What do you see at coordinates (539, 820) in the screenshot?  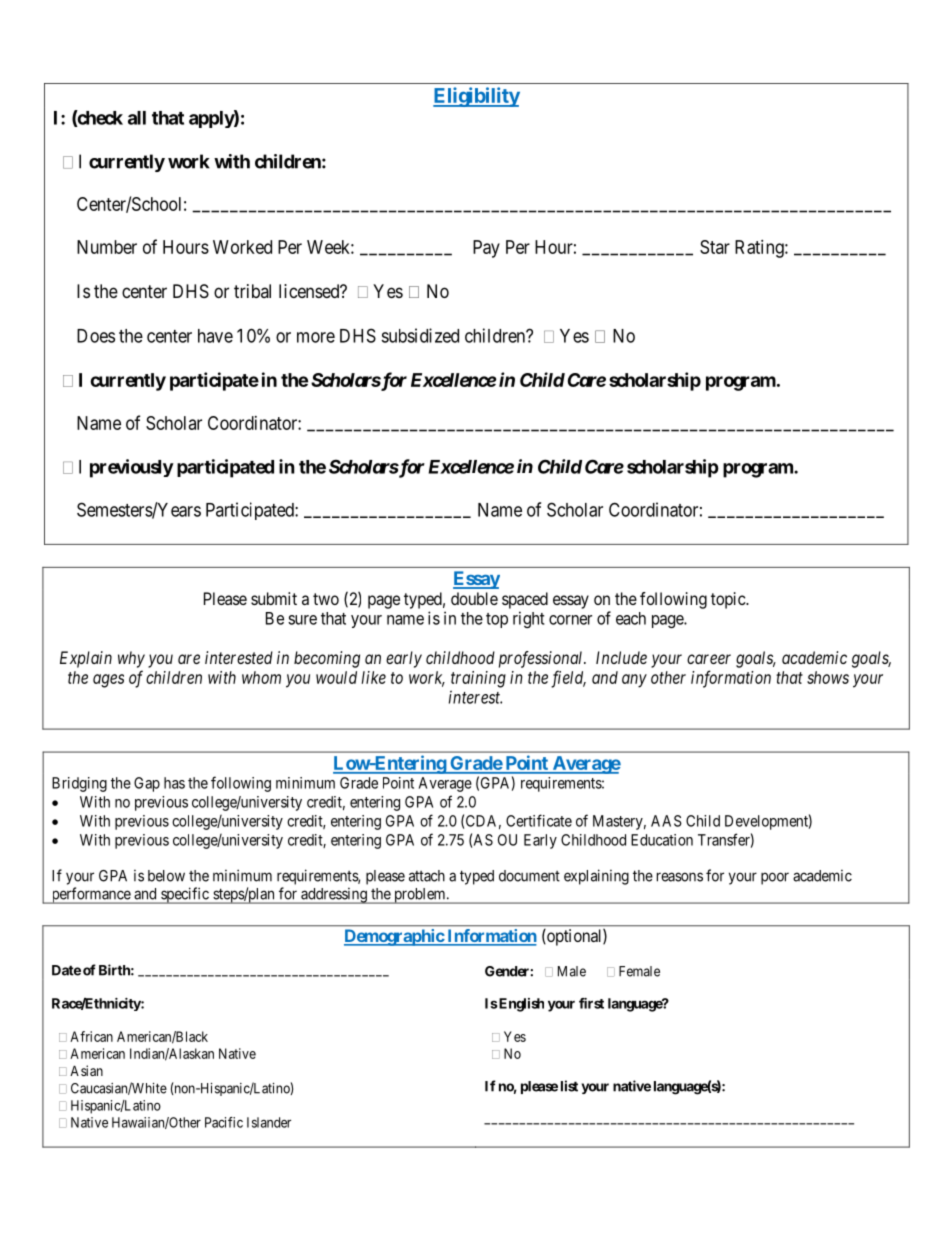 I see `Certificate` at bounding box center [539, 820].
